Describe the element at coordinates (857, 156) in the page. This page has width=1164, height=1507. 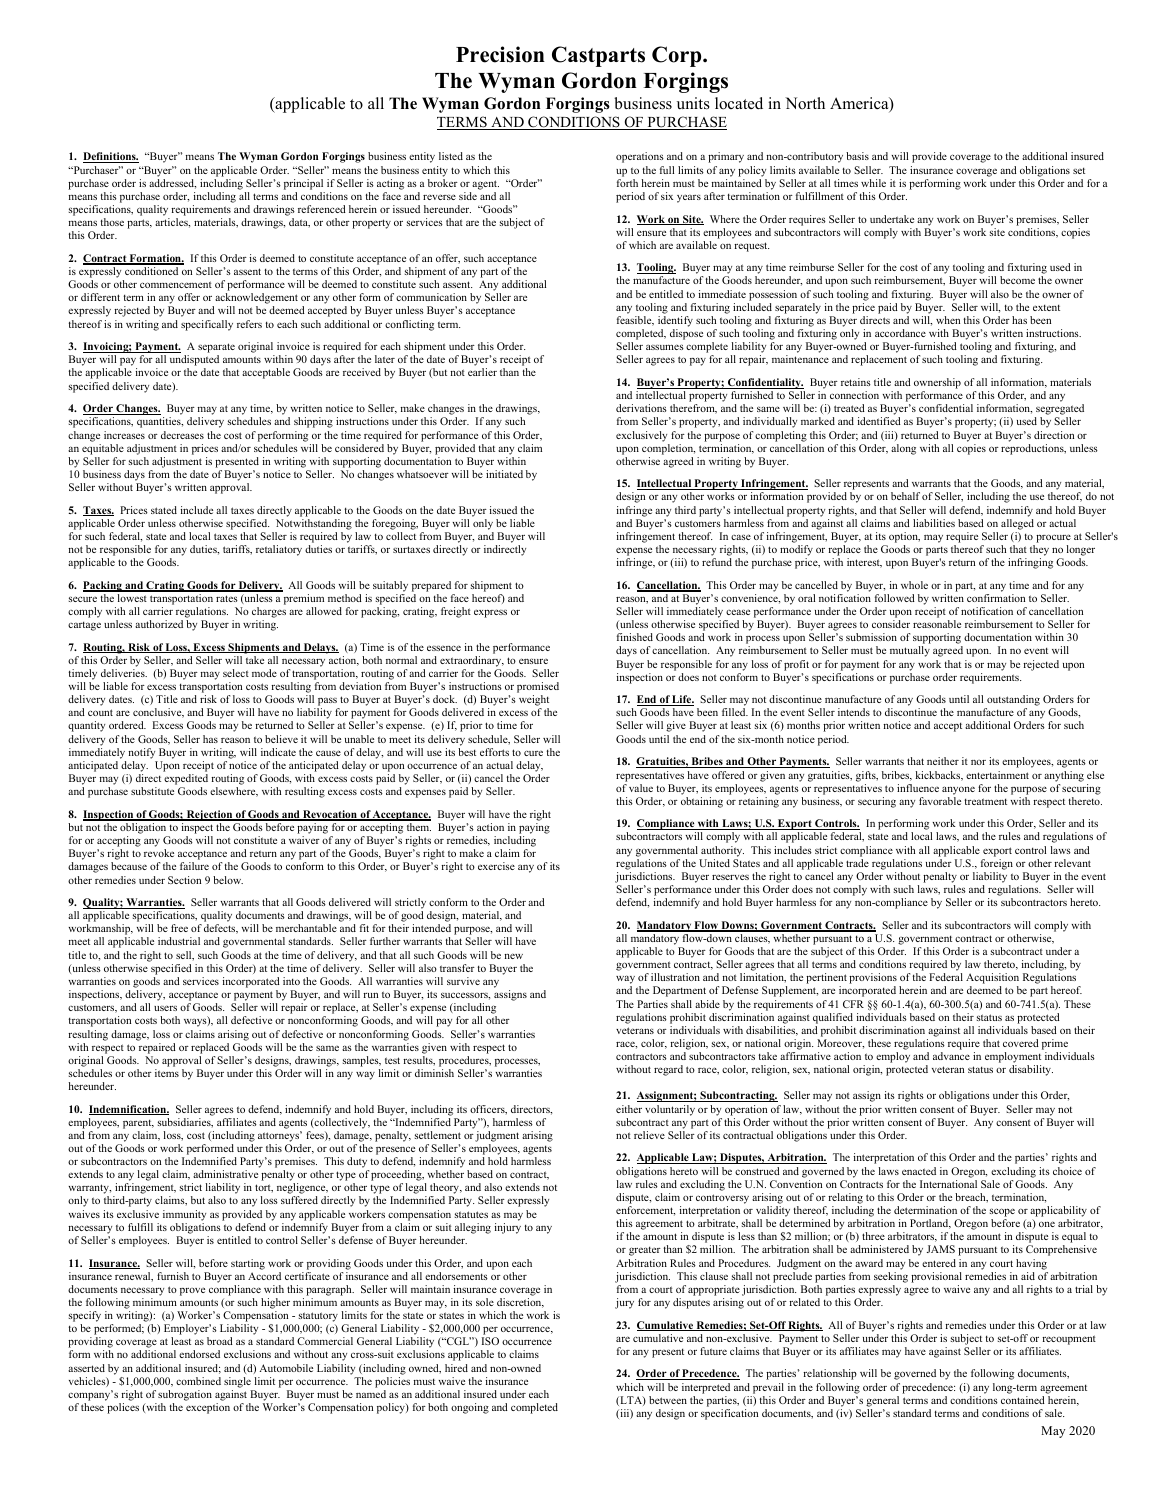
I see `basis` at that location.
